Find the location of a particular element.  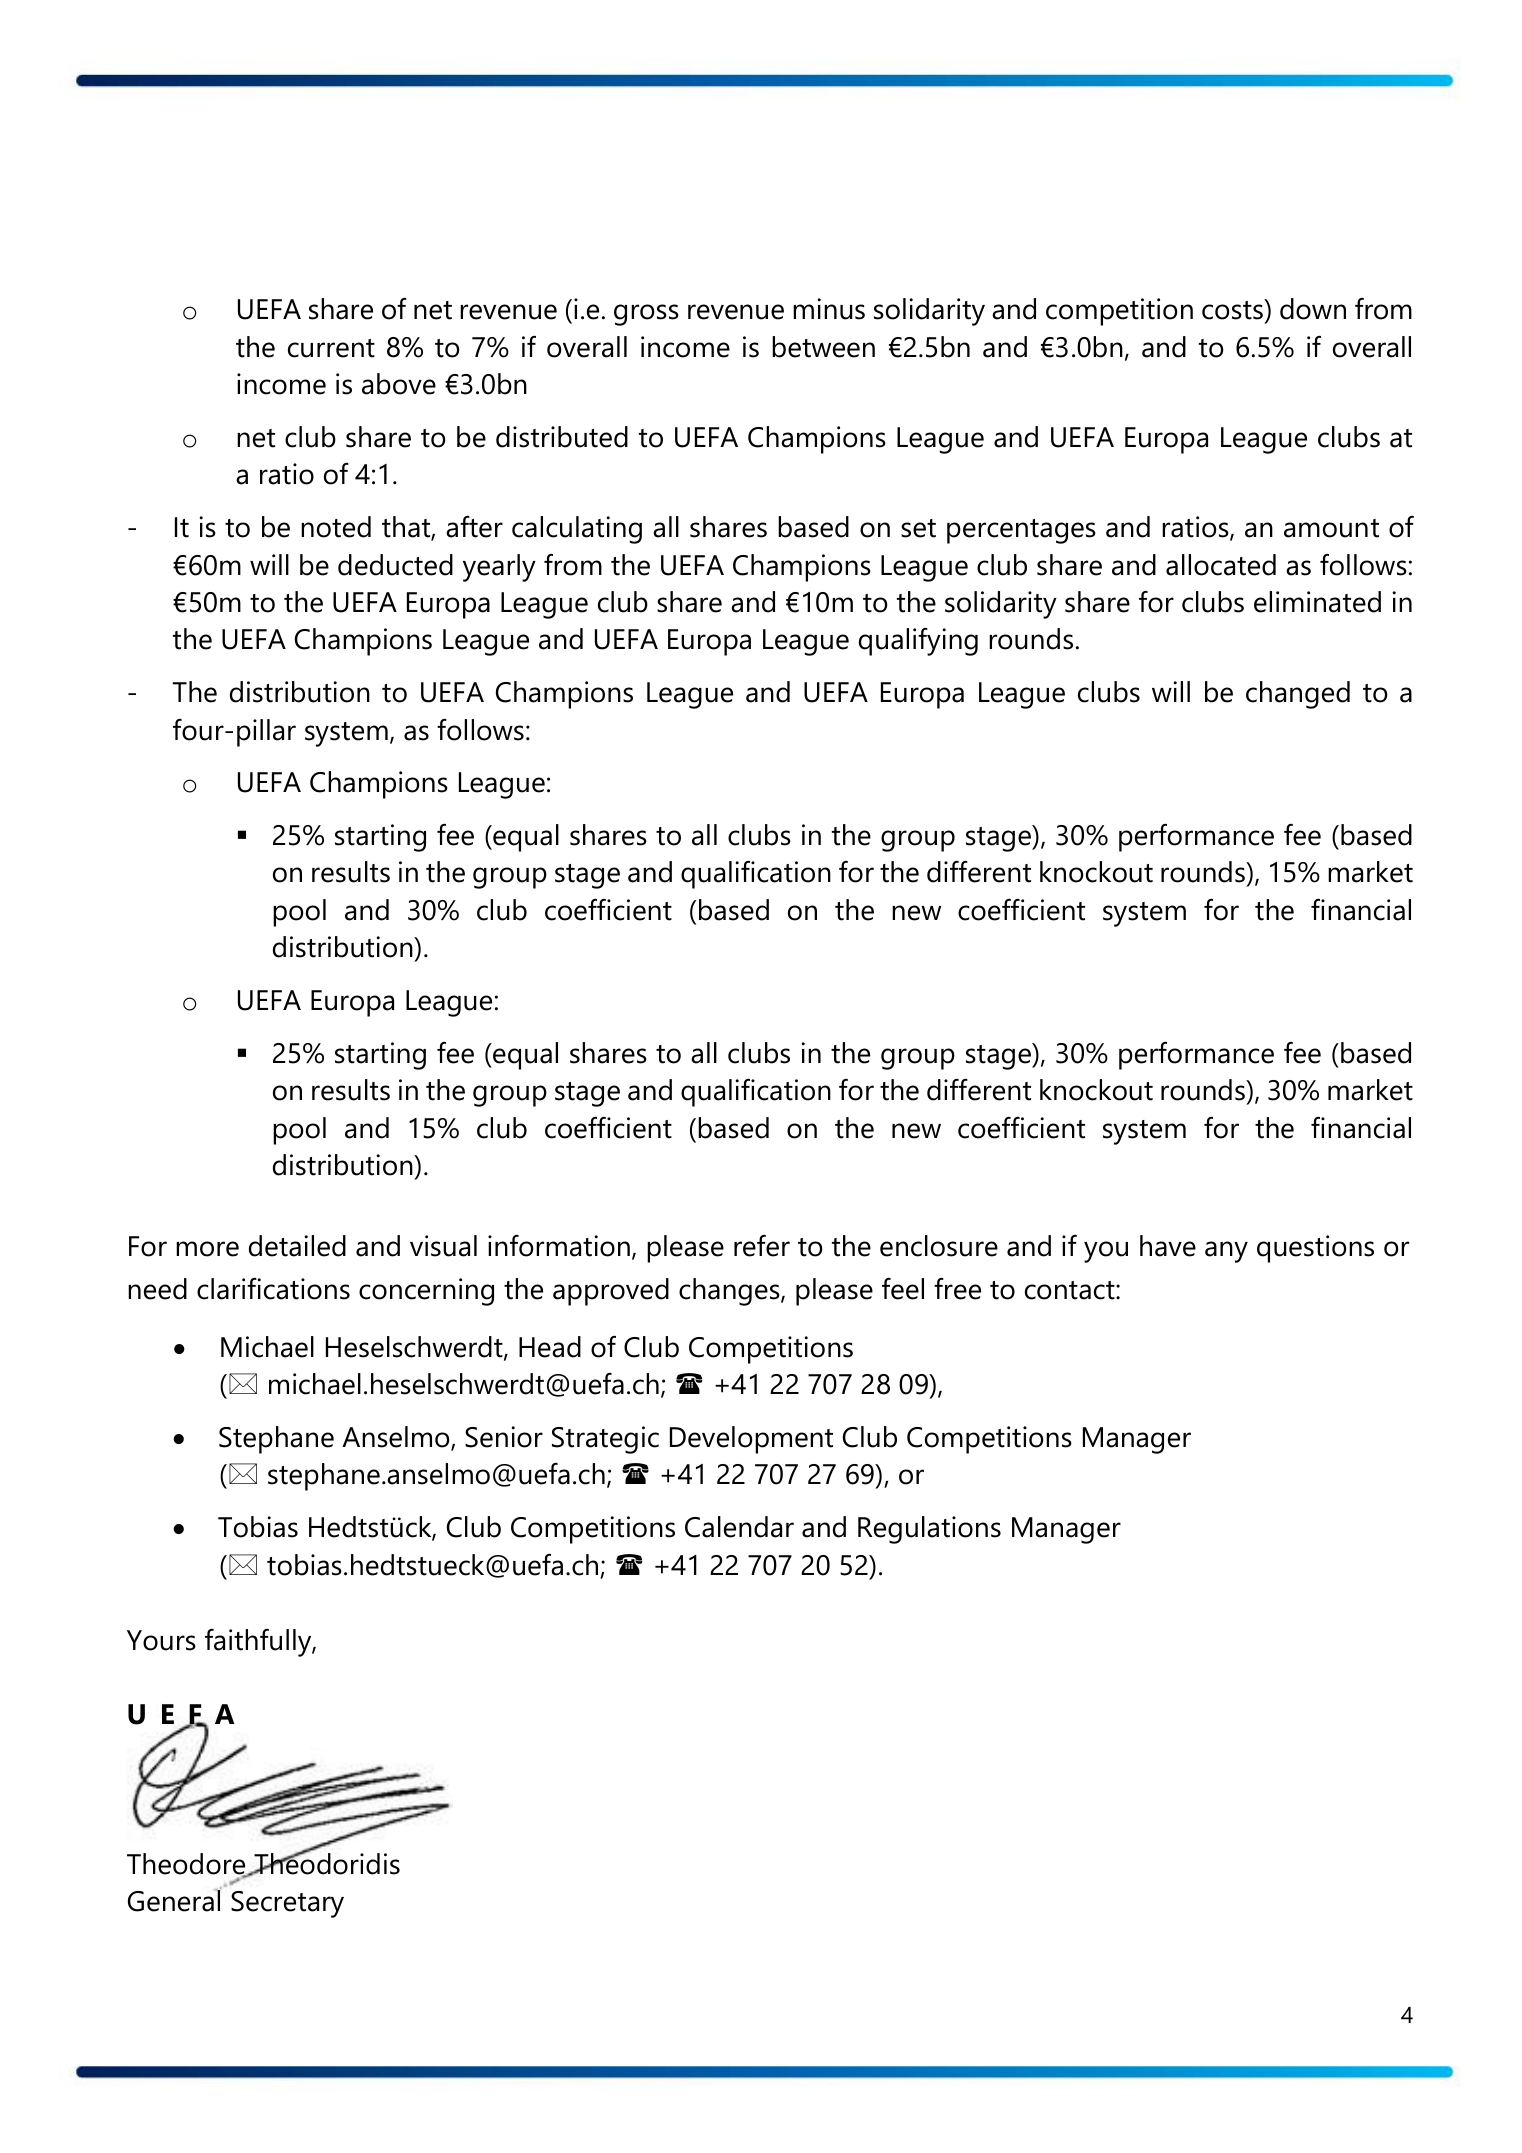

Regulations is located at coordinates (929, 1530).
